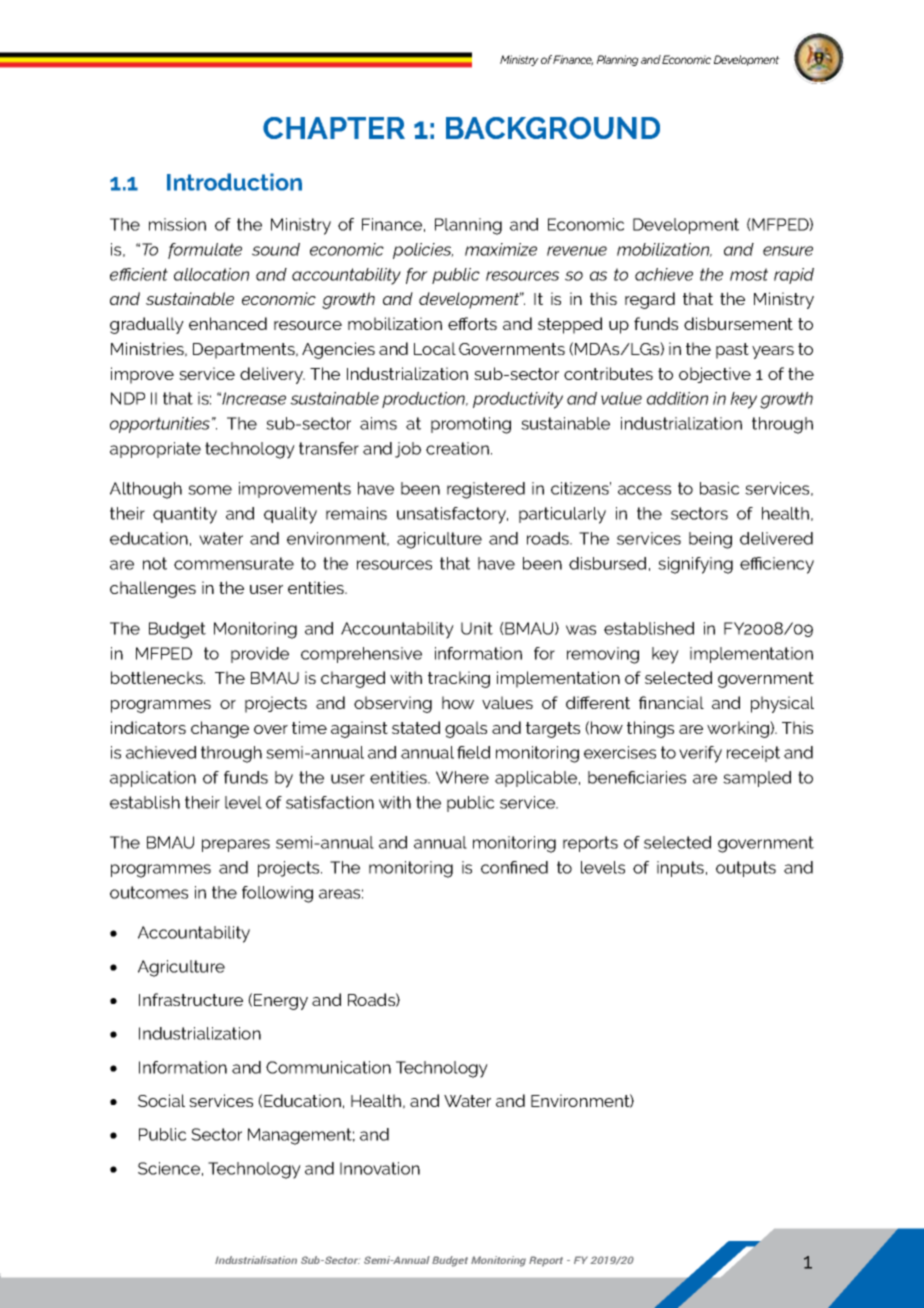  I want to click on registered, so click(486, 490).
